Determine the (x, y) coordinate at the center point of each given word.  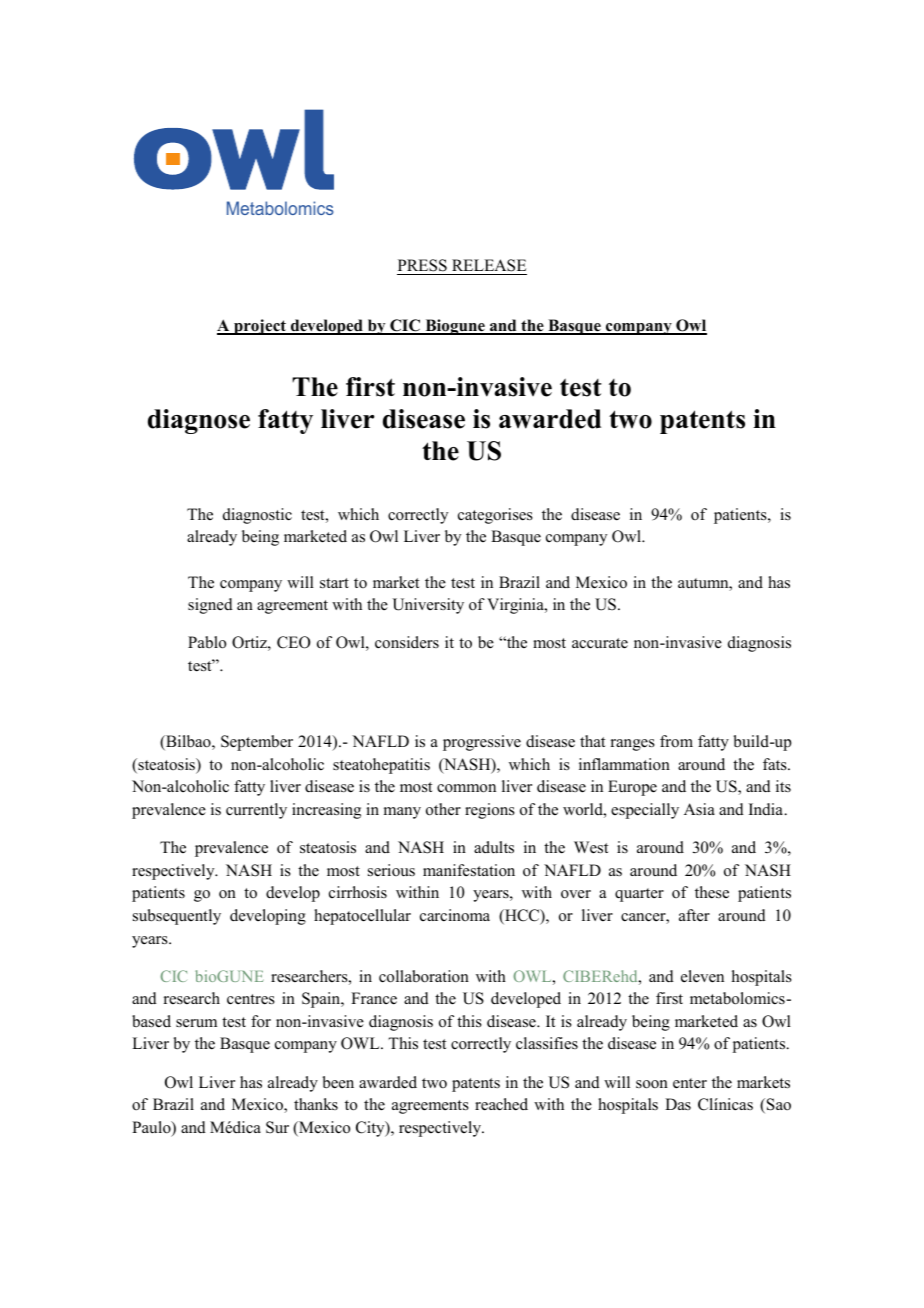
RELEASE (488, 267)
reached (501, 1104)
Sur (277, 1127)
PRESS (423, 267)
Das (678, 1104)
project (260, 327)
